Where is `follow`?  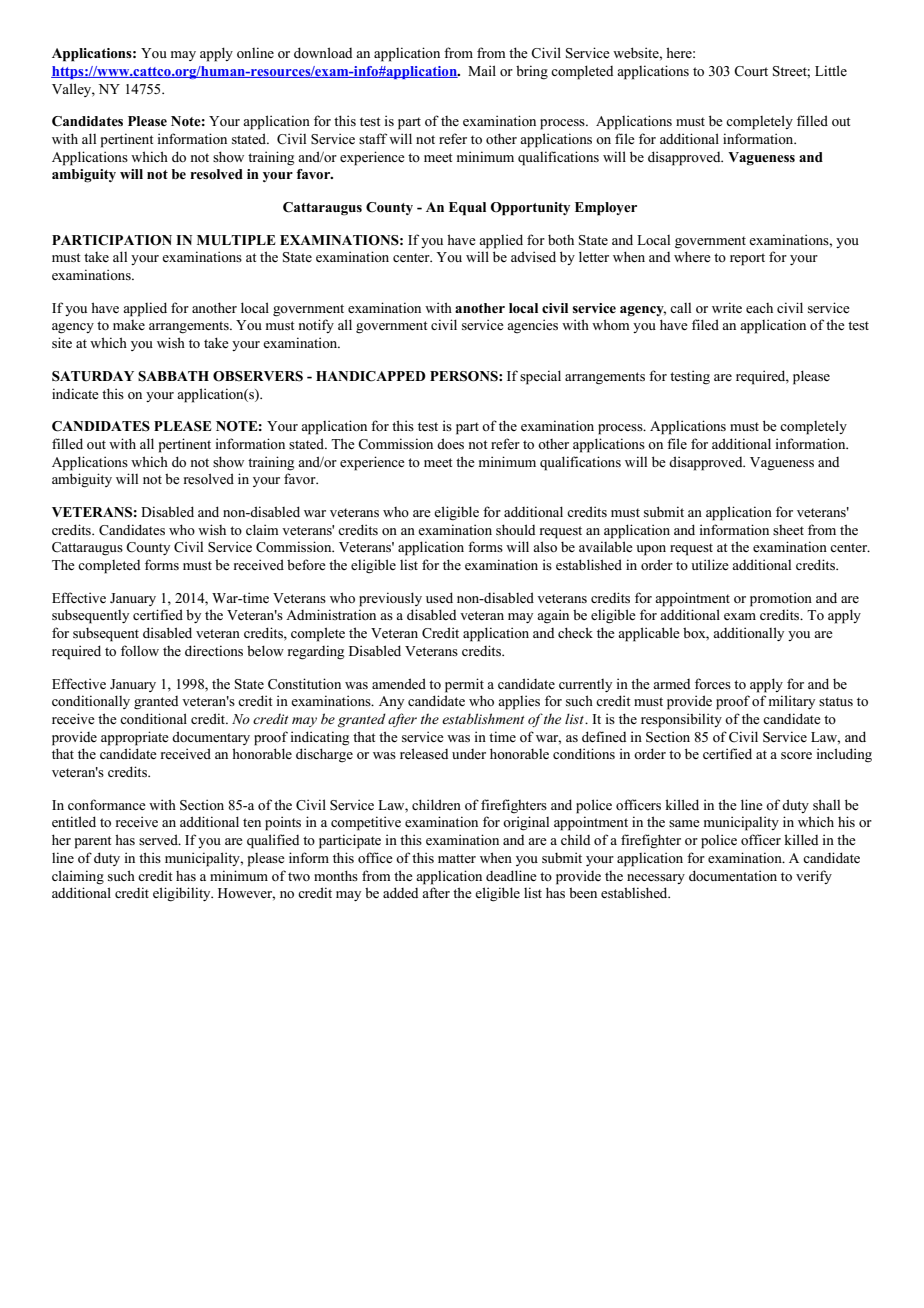
follow is located at coordinates (140, 650).
